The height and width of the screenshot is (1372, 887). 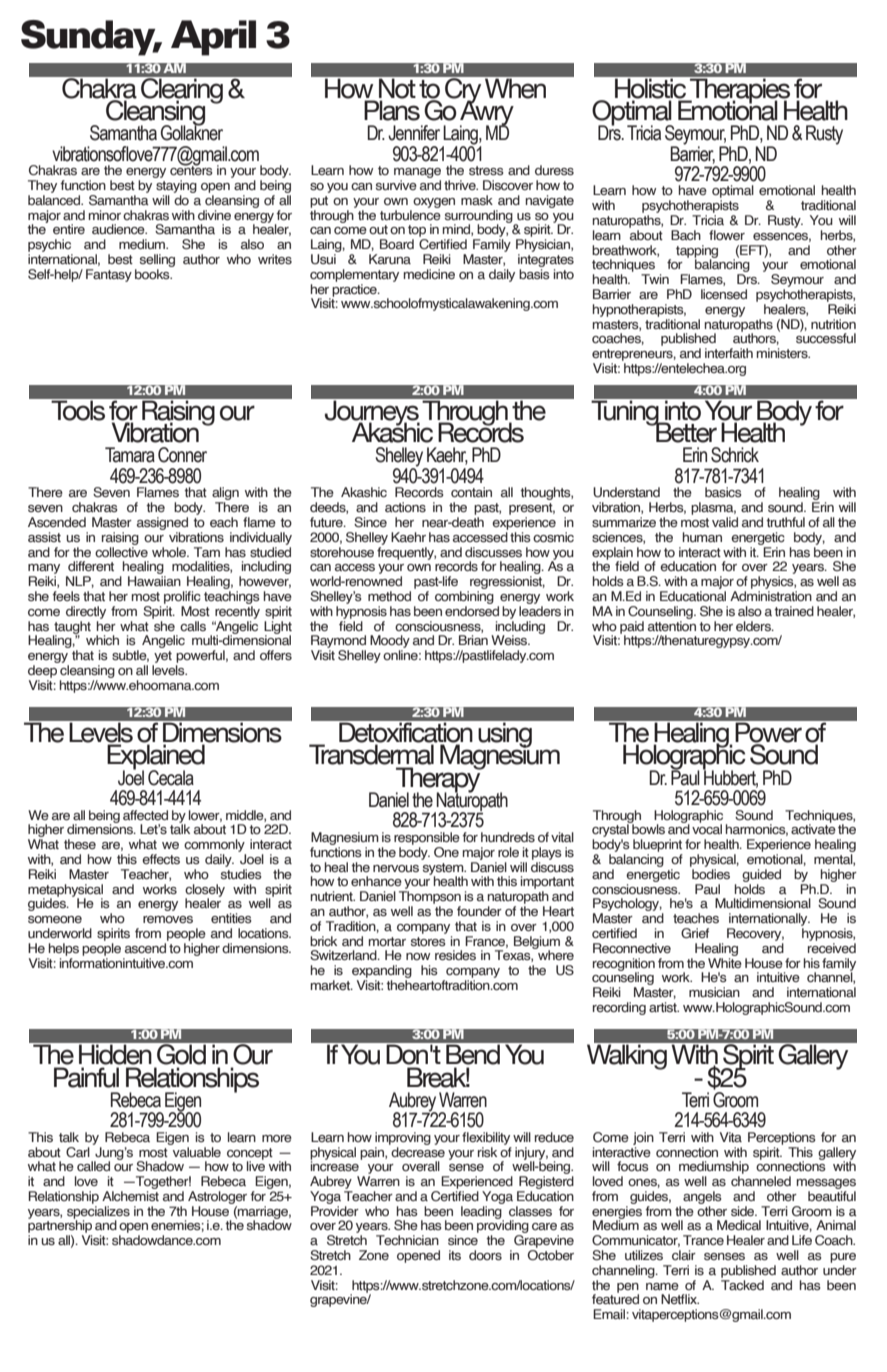 I want to click on yet, so click(x=162, y=658).
